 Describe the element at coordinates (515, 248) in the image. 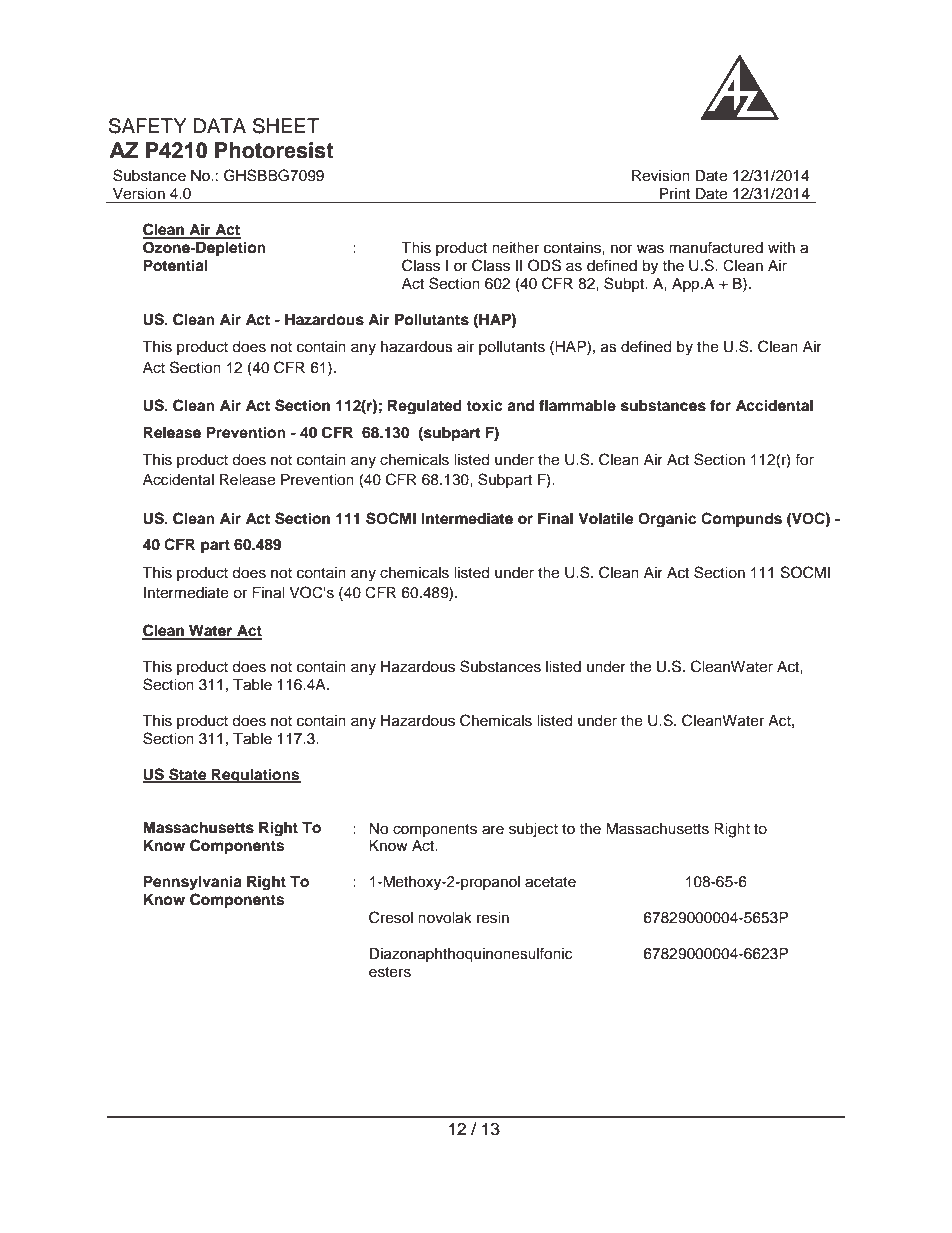

I see `neither` at that location.
